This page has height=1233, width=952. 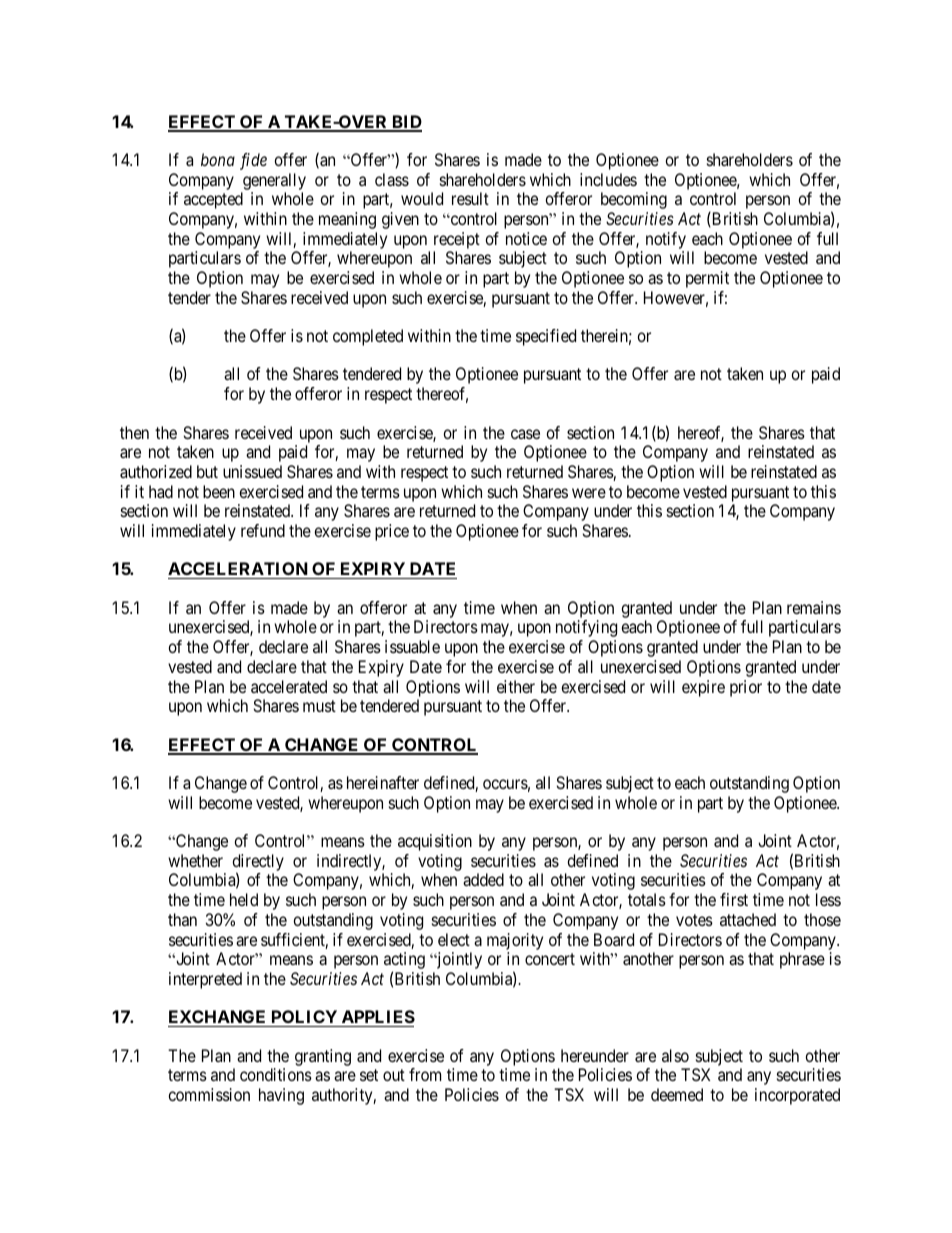 I want to click on commission, so click(x=209, y=1094).
